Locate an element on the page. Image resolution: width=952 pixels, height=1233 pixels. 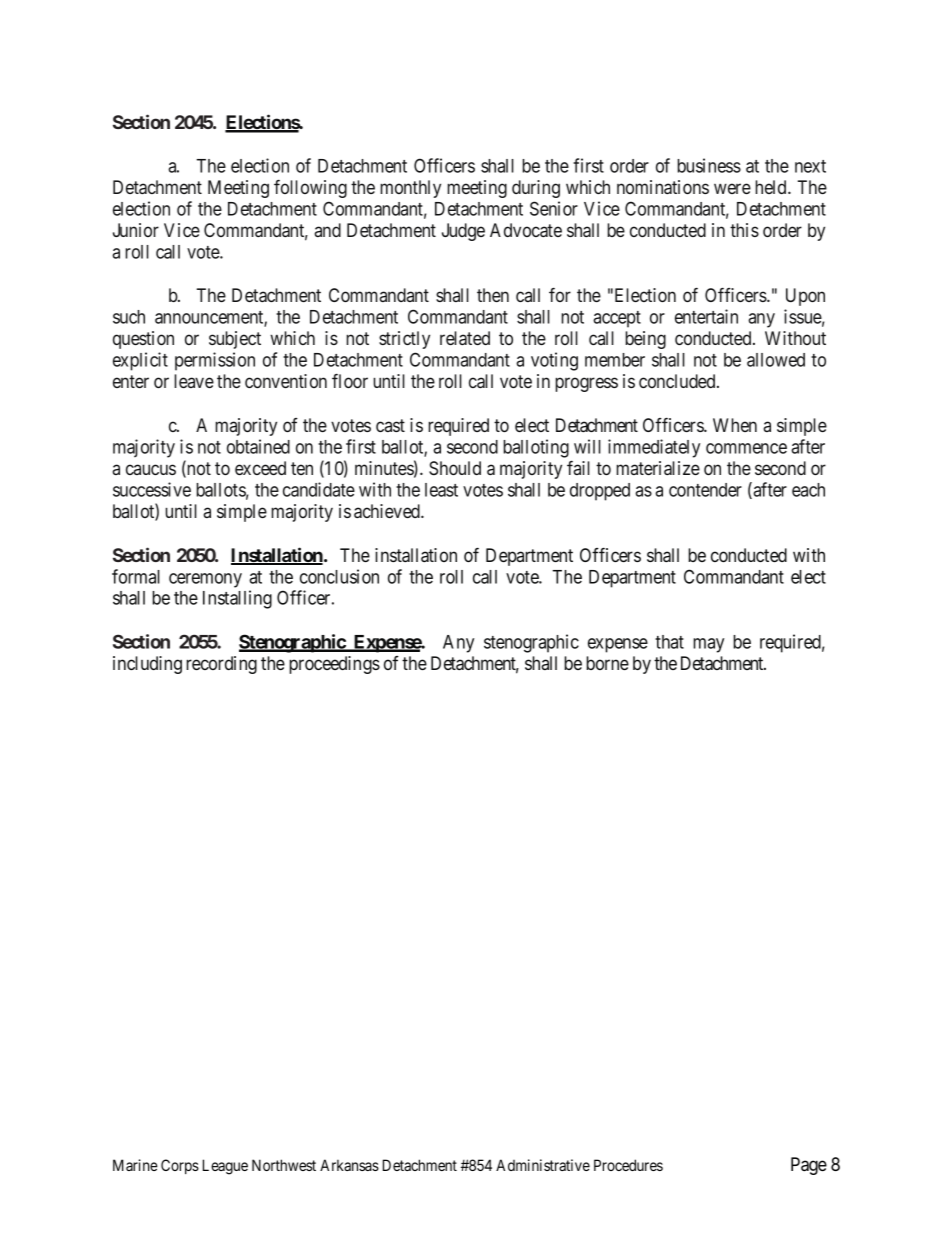
Judge is located at coordinates (463, 232).
